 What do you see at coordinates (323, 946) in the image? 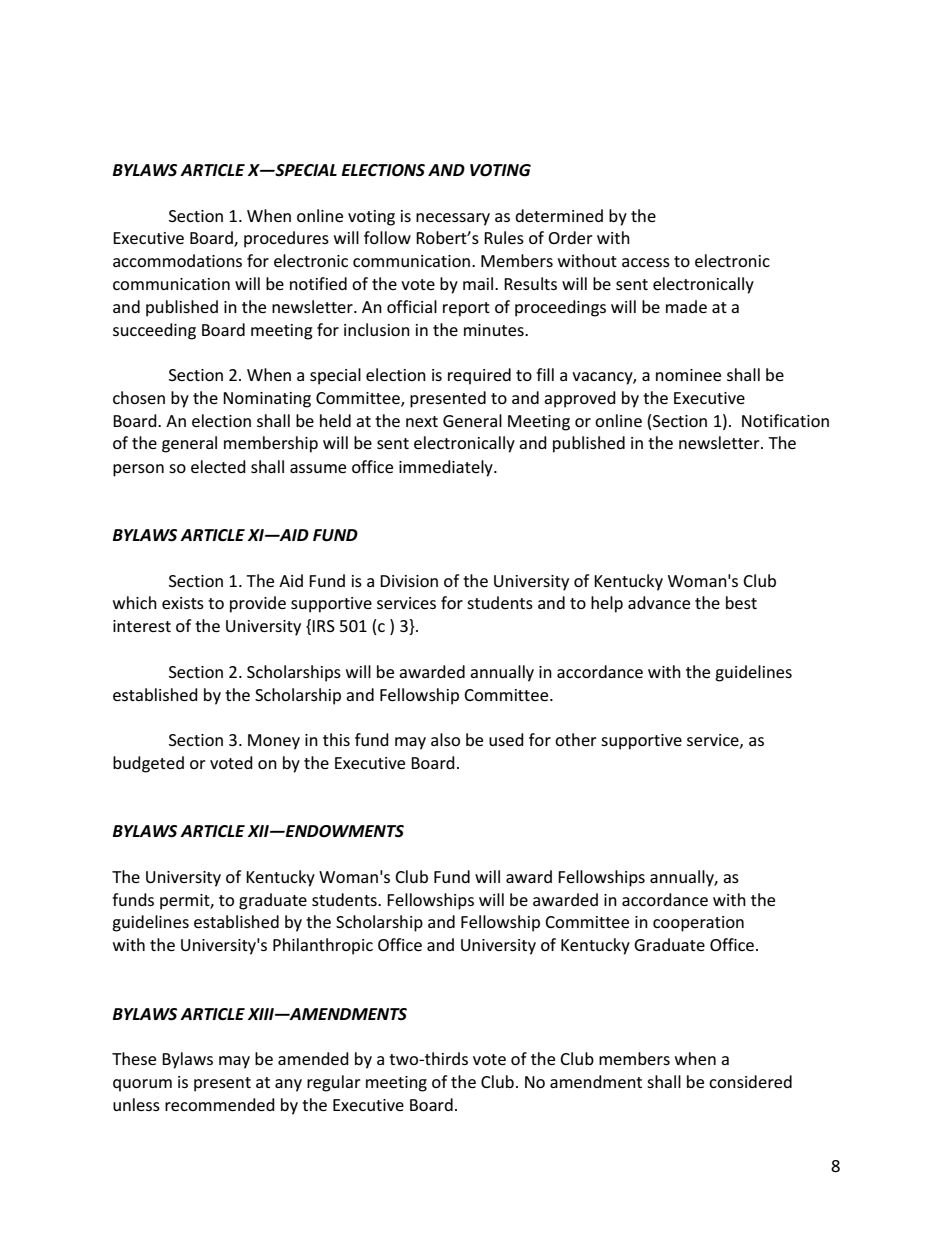
I see `Philanthropic` at bounding box center [323, 946].
